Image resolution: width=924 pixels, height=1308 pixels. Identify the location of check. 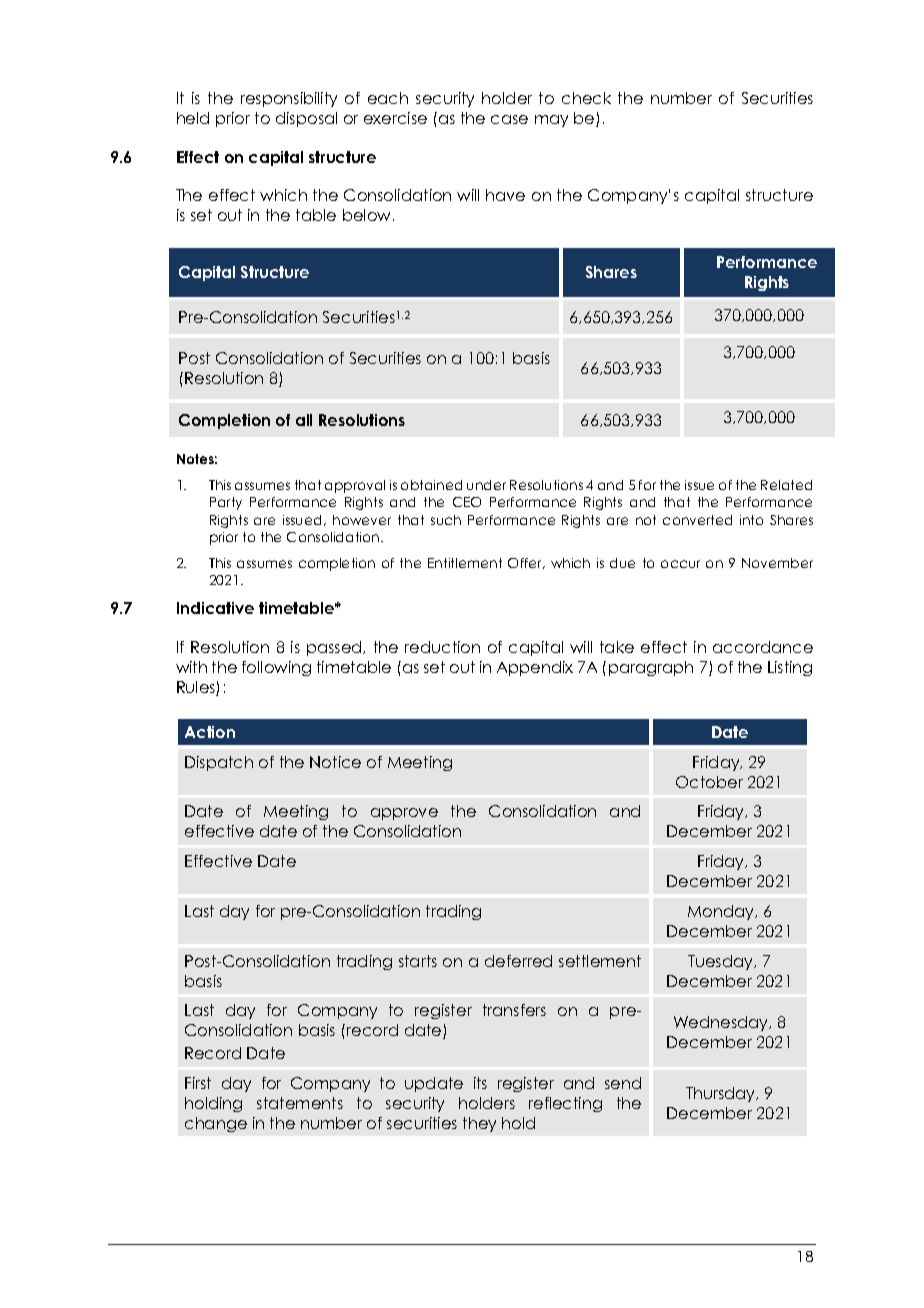
(586, 98).
